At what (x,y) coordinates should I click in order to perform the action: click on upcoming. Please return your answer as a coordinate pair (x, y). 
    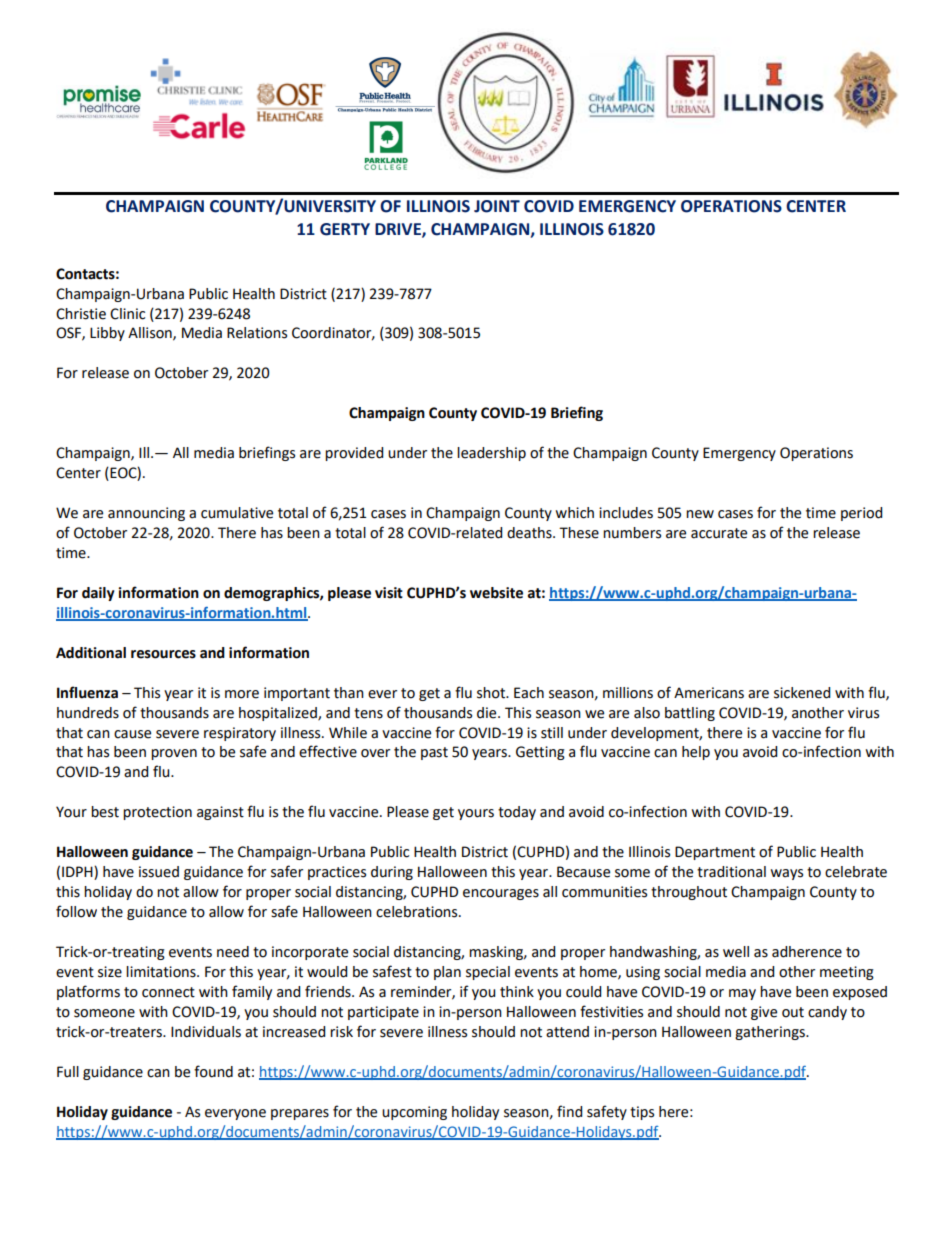
    Looking at the image, I should click on (414, 1113).
